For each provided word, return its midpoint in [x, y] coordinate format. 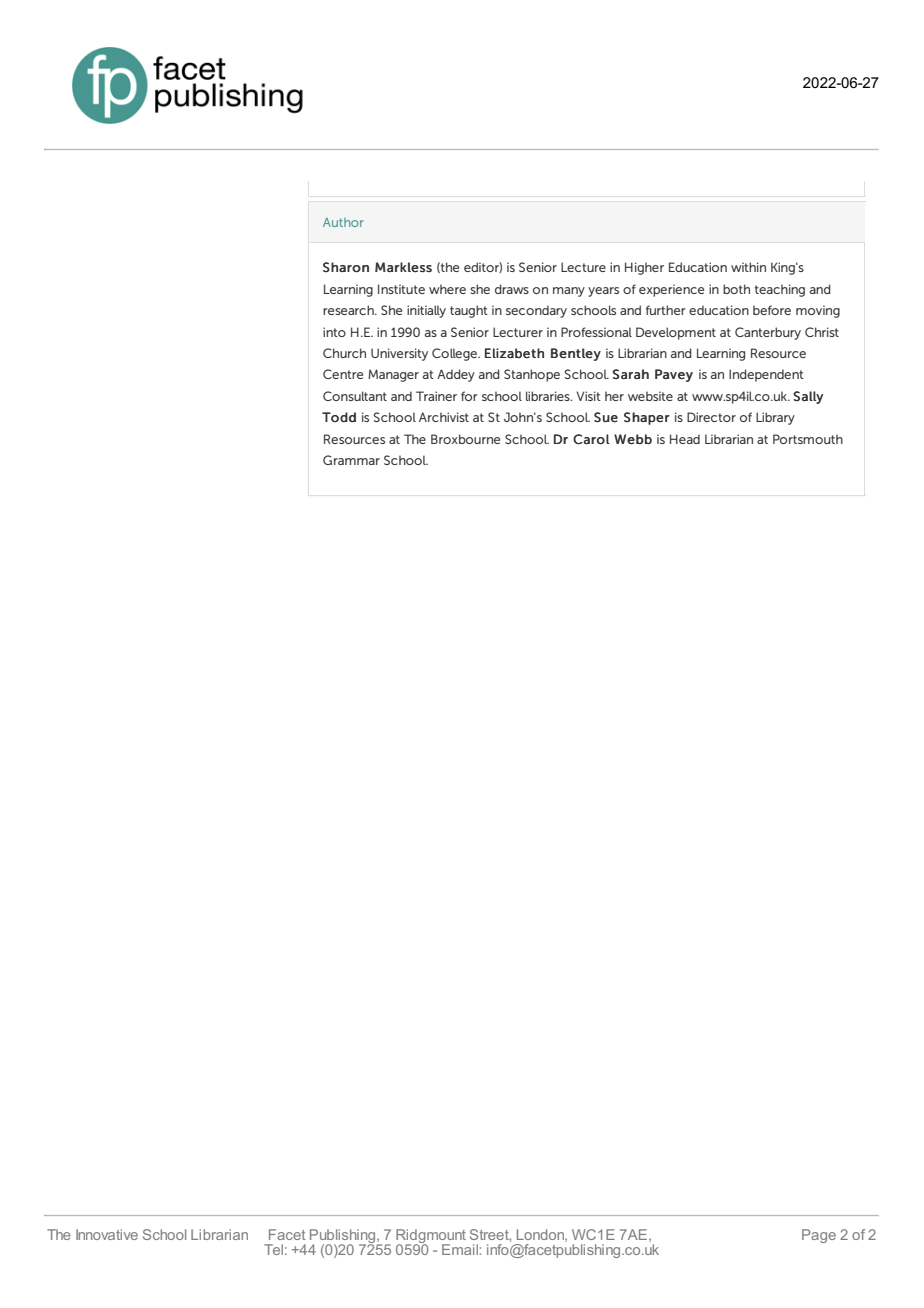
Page [819, 1236]
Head [685, 439]
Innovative [107, 1234]
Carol [591, 439]
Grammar [351, 460]
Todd [339, 417]
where [447, 289]
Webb [633, 439]
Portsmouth [808, 439]
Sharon [346, 267]
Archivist [444, 417]
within [748, 267]
